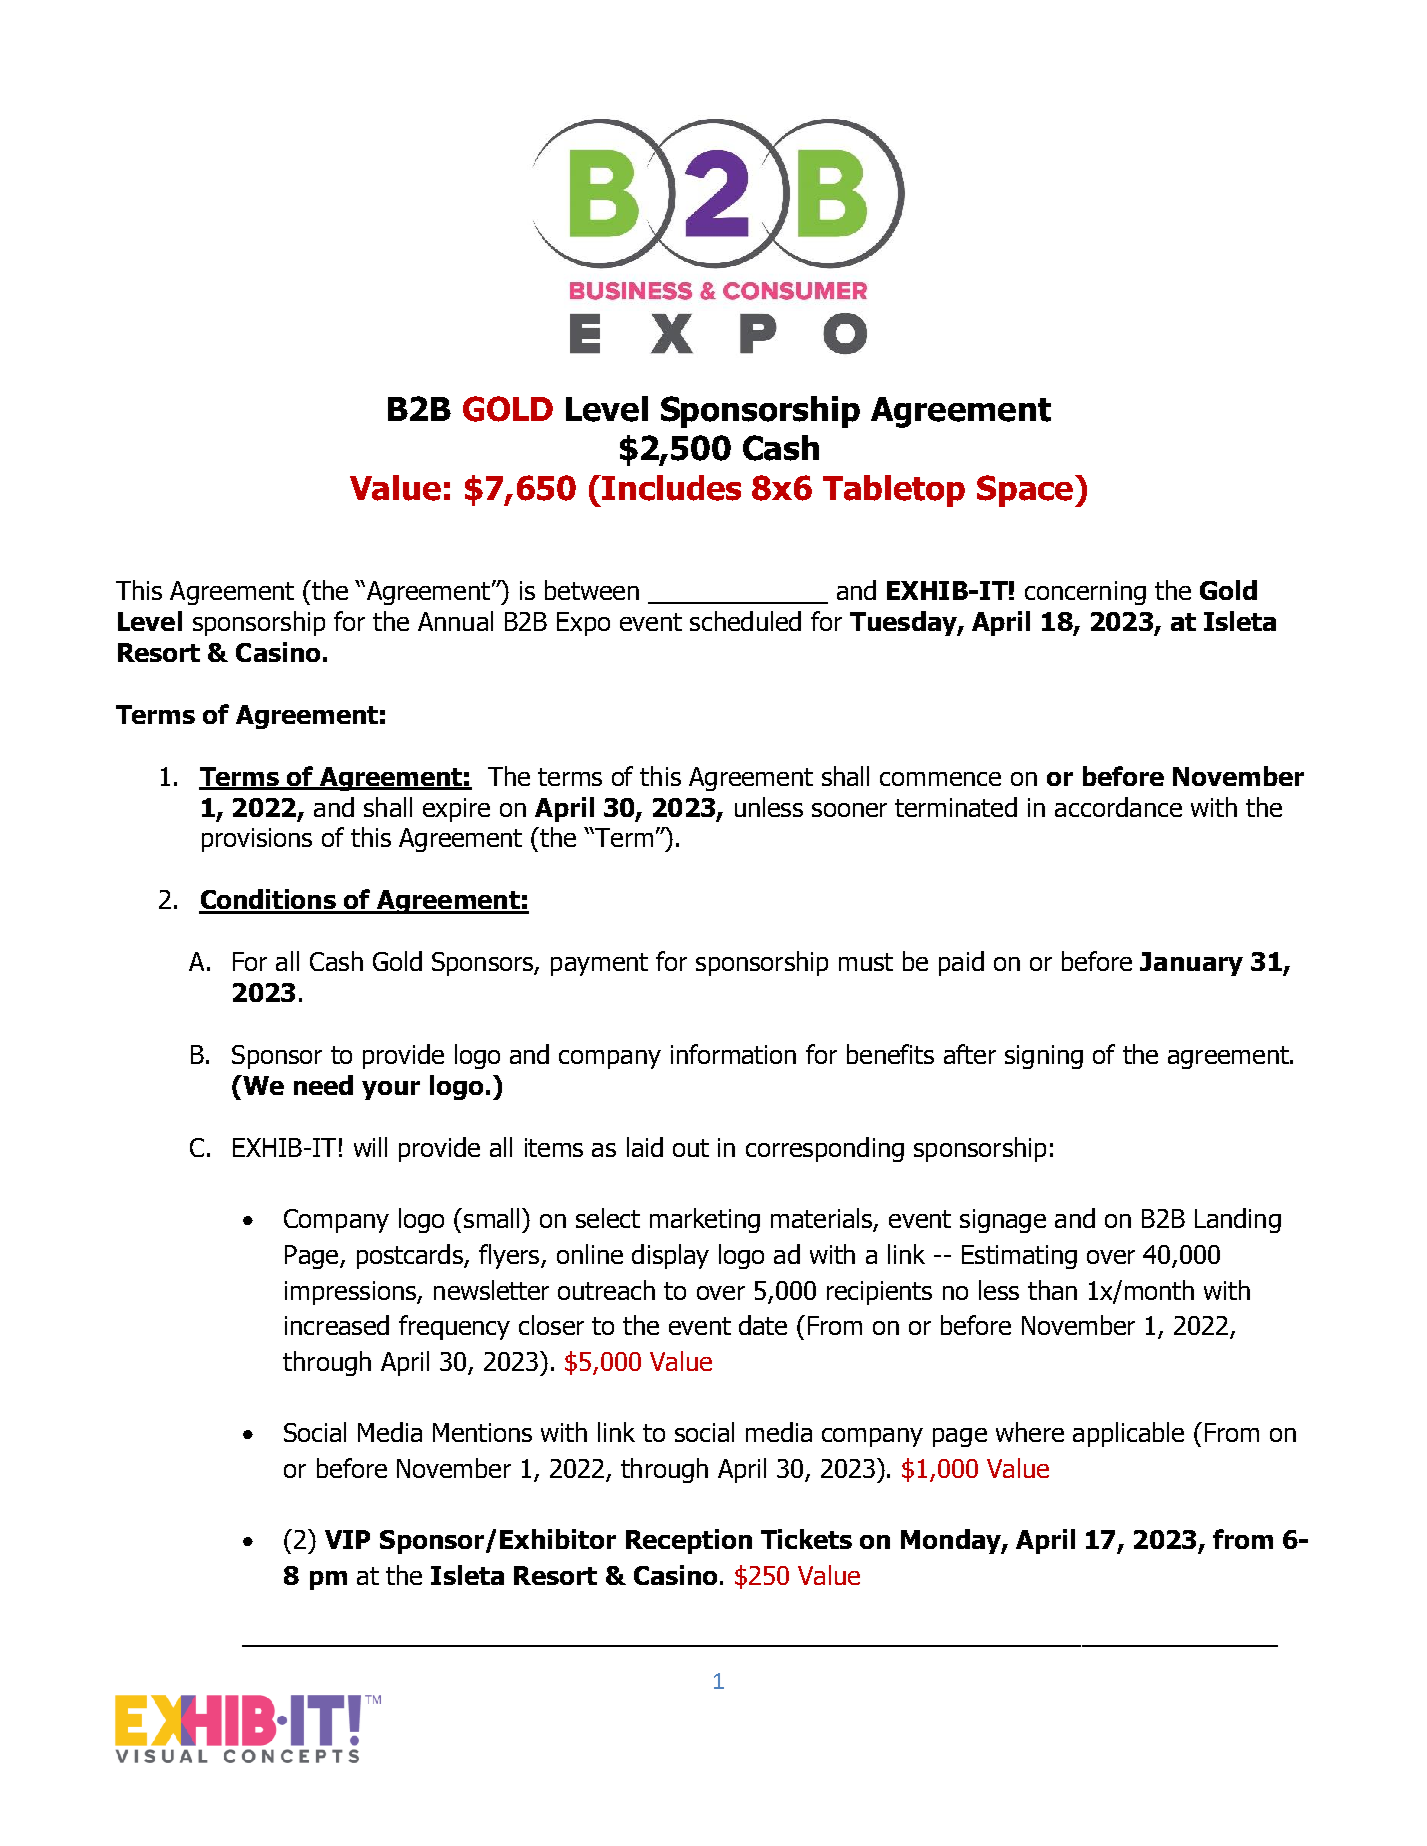 This page has width=1427, height=1846. What do you see at coordinates (670, 488) in the page?
I see `Includes` at bounding box center [670, 488].
